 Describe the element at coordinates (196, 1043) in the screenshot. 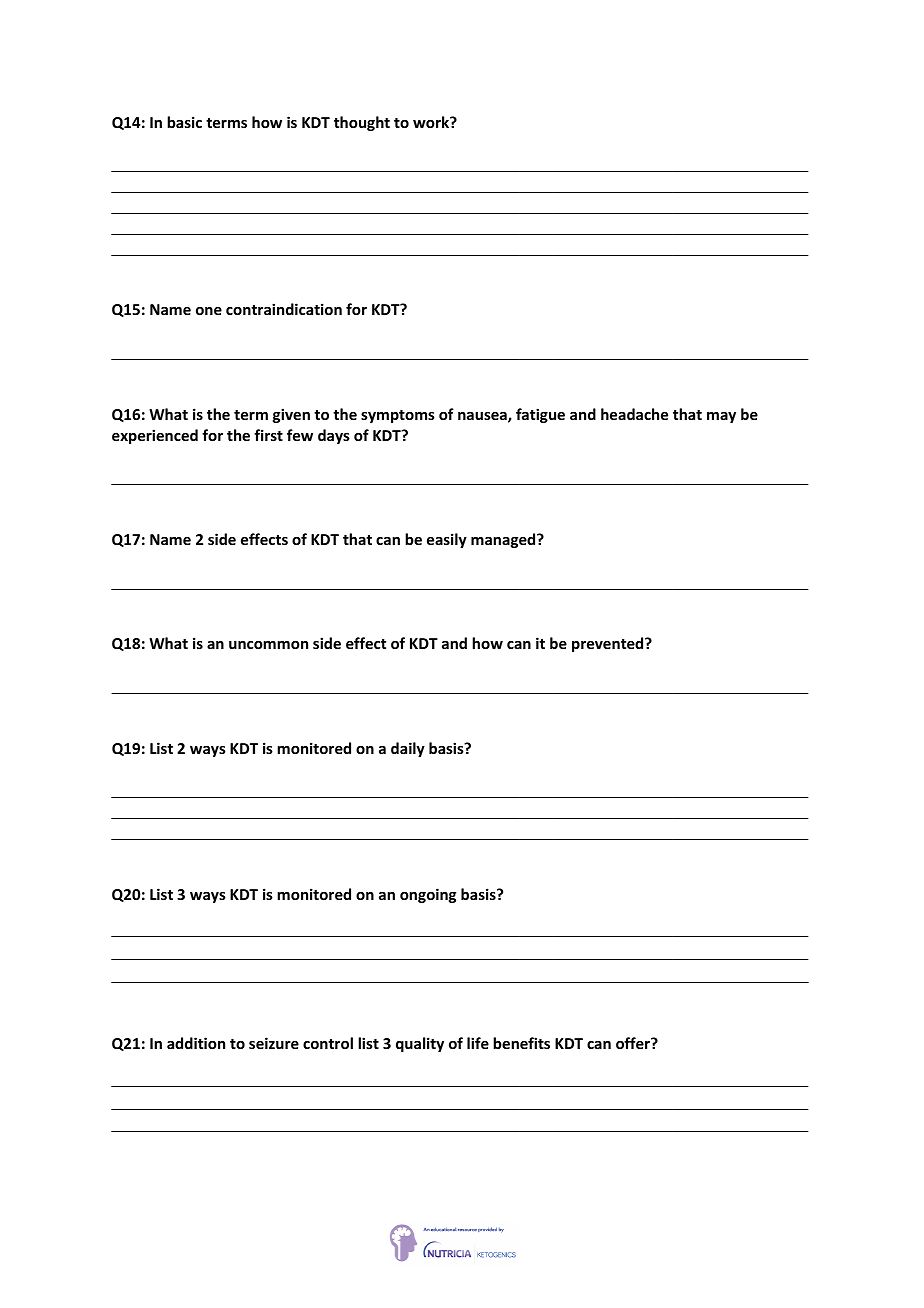

I see `addition` at that location.
